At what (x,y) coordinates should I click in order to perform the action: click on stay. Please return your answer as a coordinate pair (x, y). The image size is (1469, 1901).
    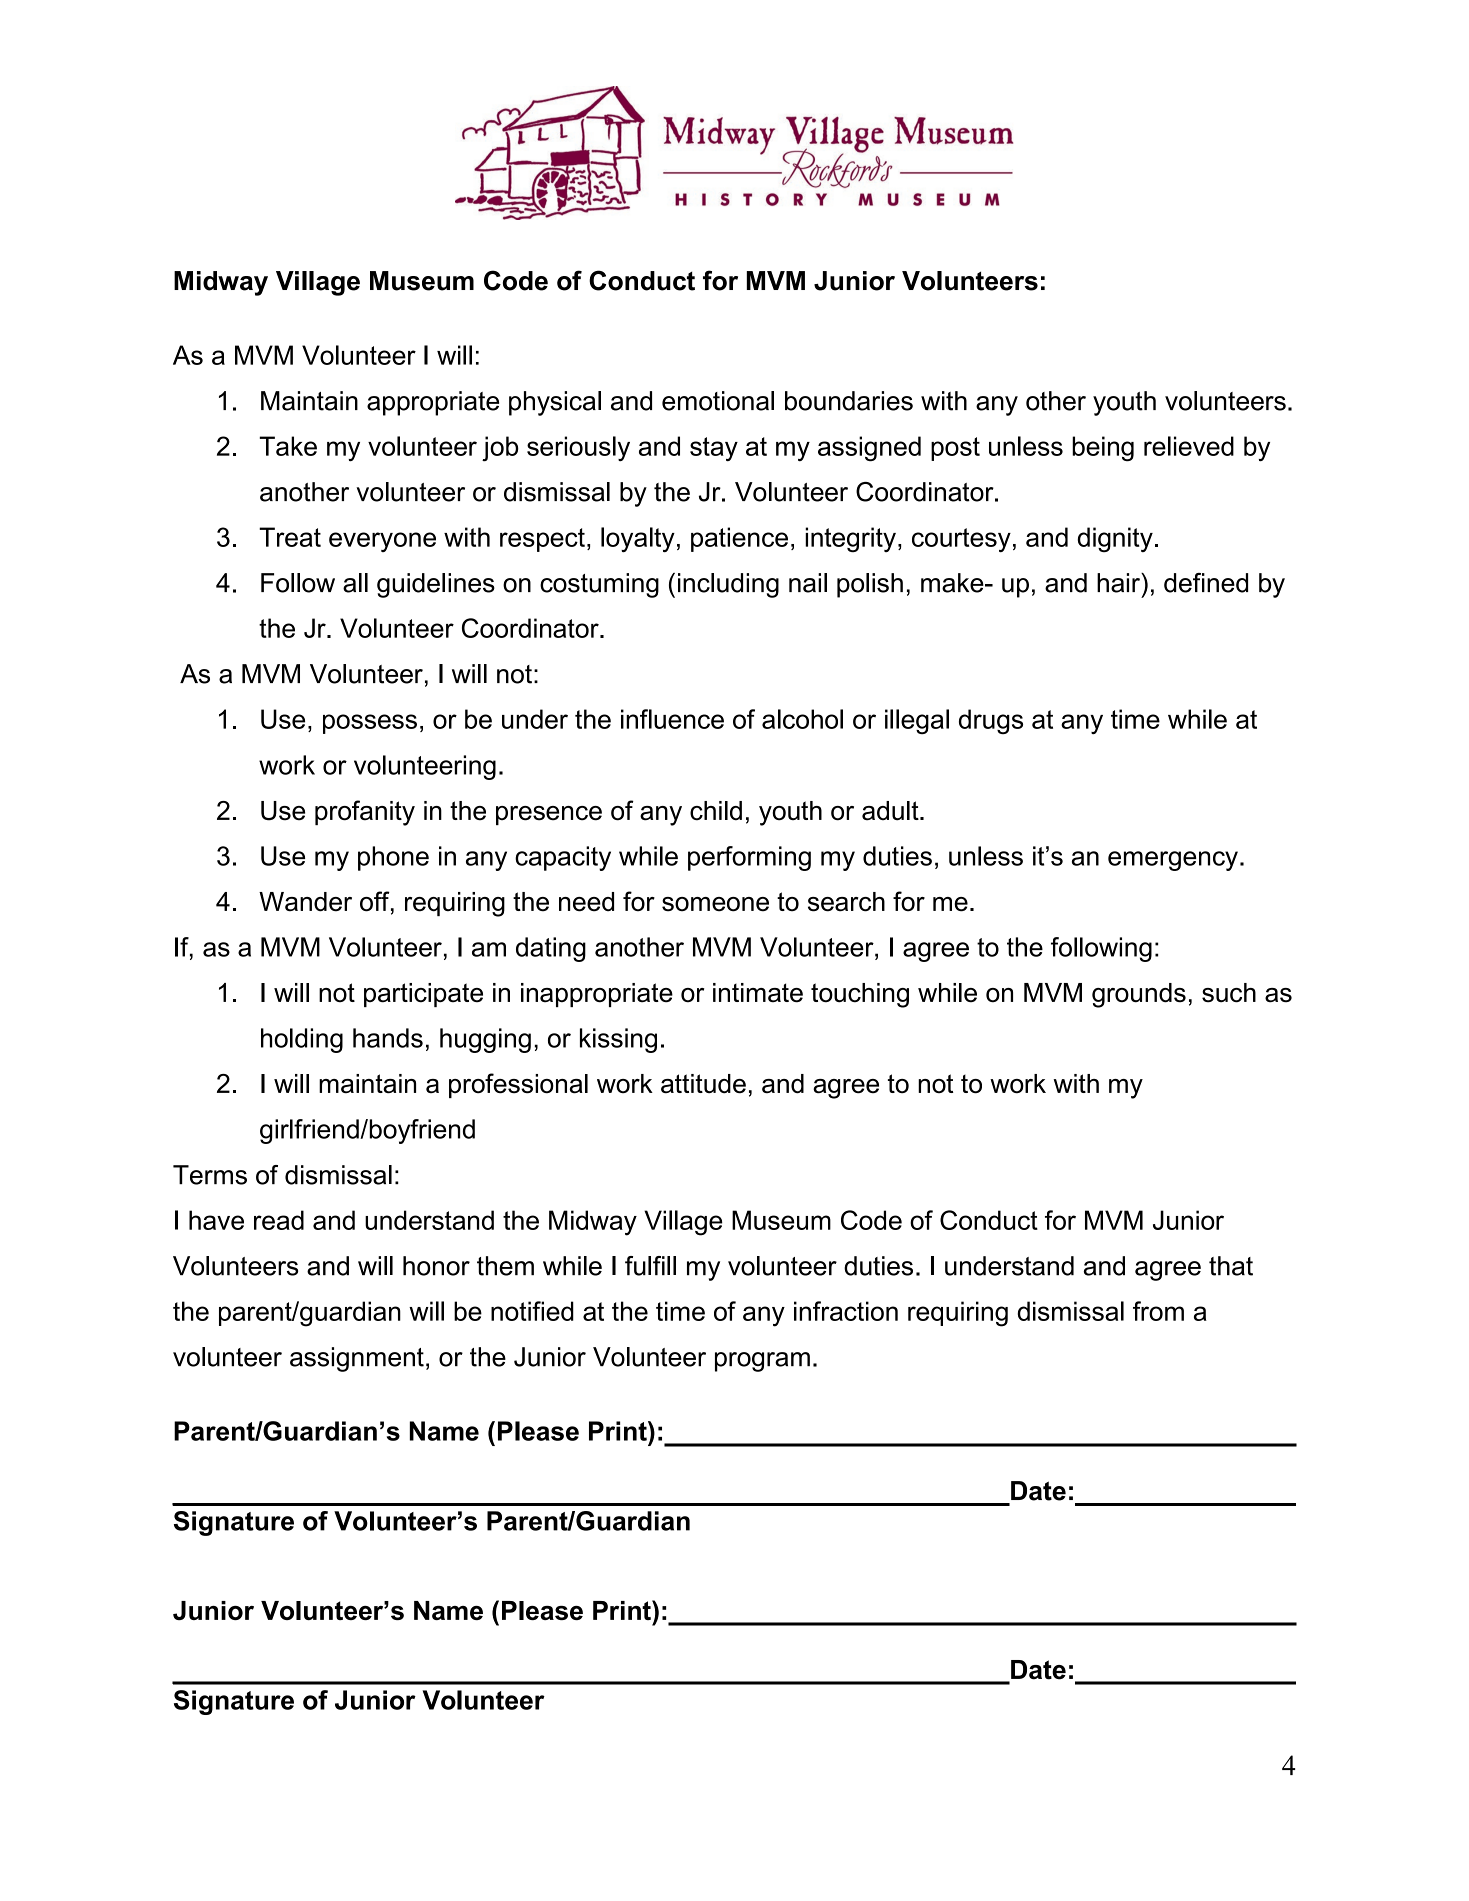
    Looking at the image, I should click on (714, 449).
